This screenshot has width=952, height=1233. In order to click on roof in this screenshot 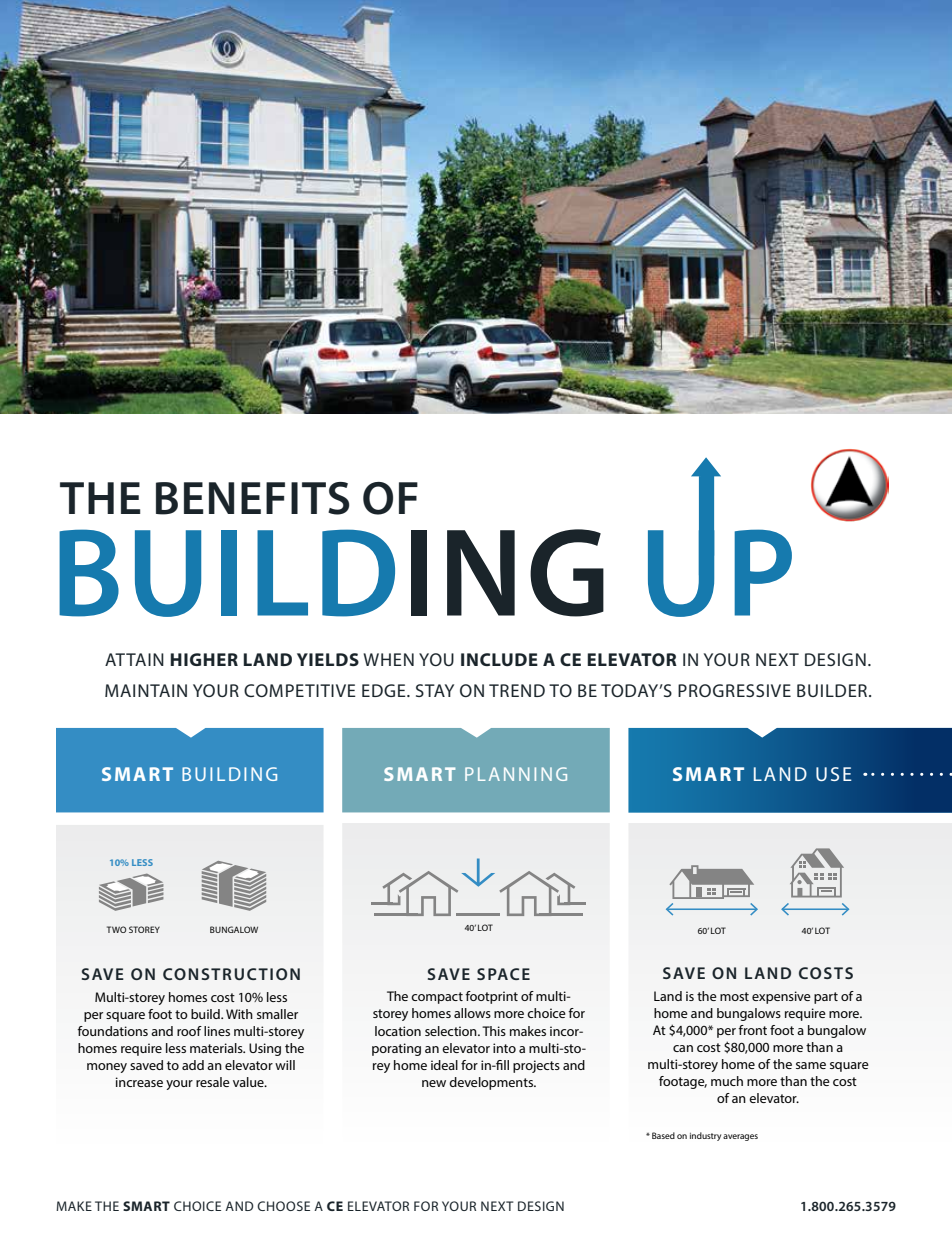, I will do `click(189, 1031)`.
